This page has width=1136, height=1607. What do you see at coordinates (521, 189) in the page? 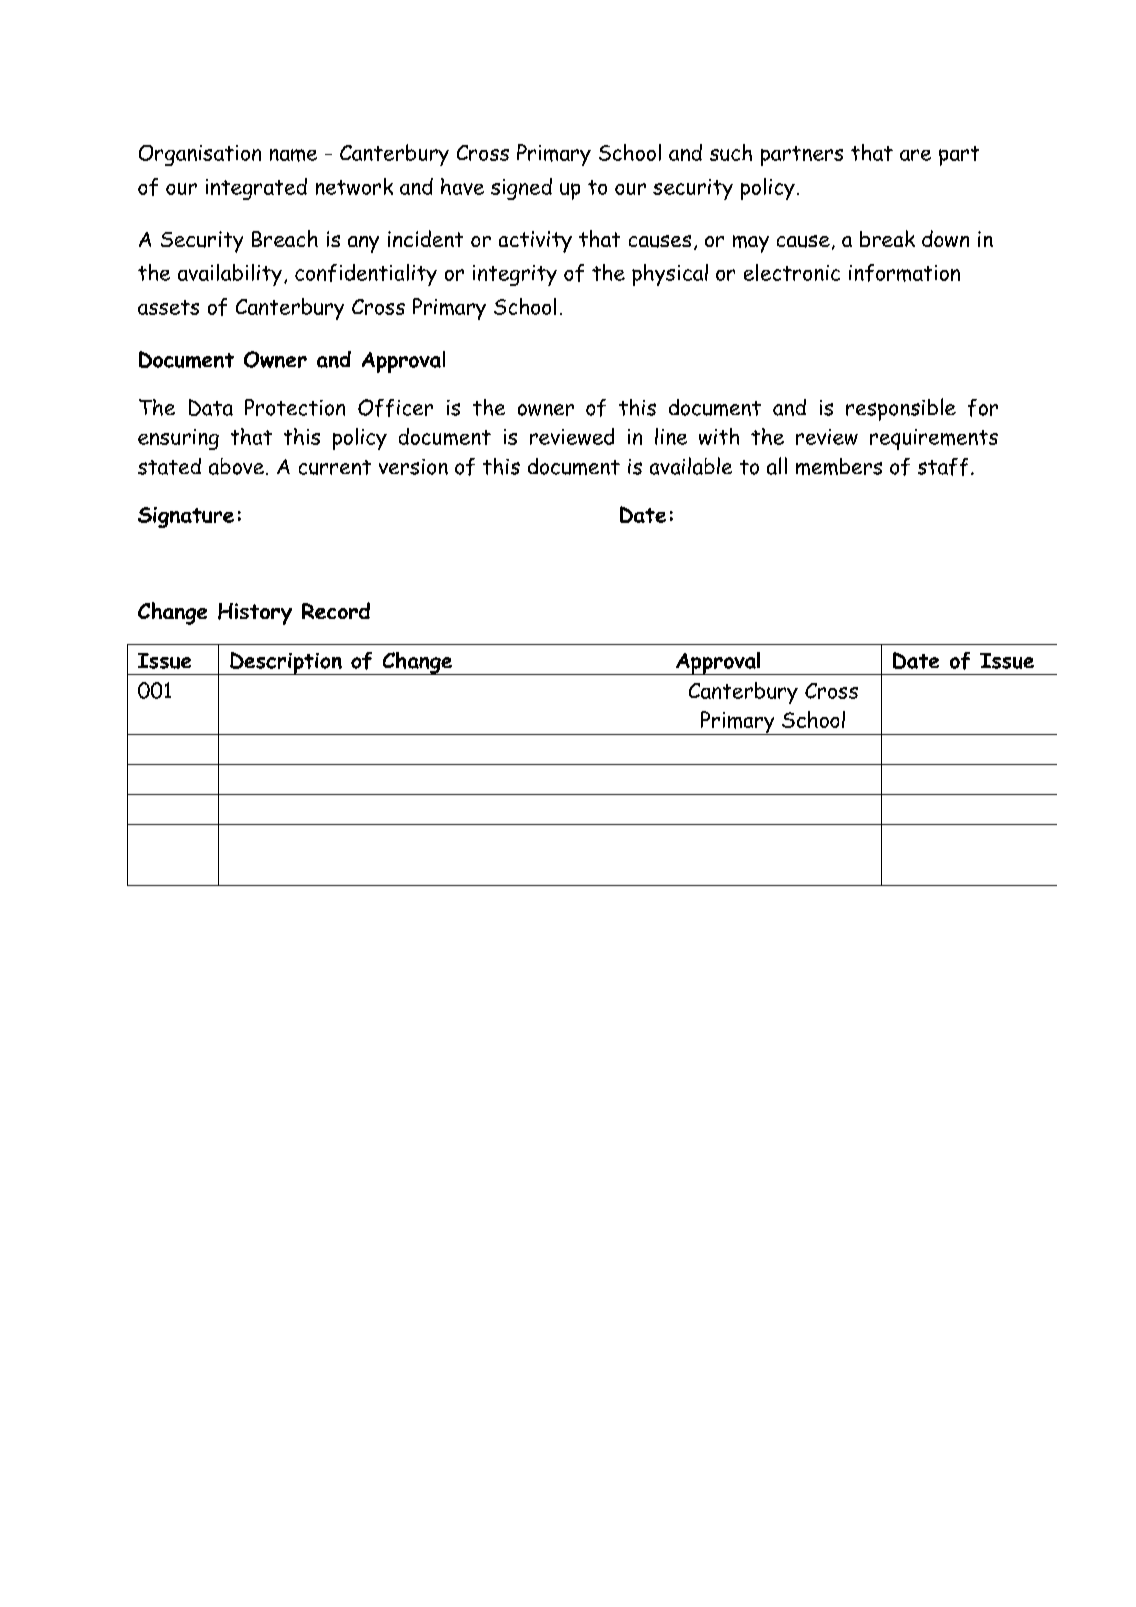
I see `signed` at bounding box center [521, 189].
